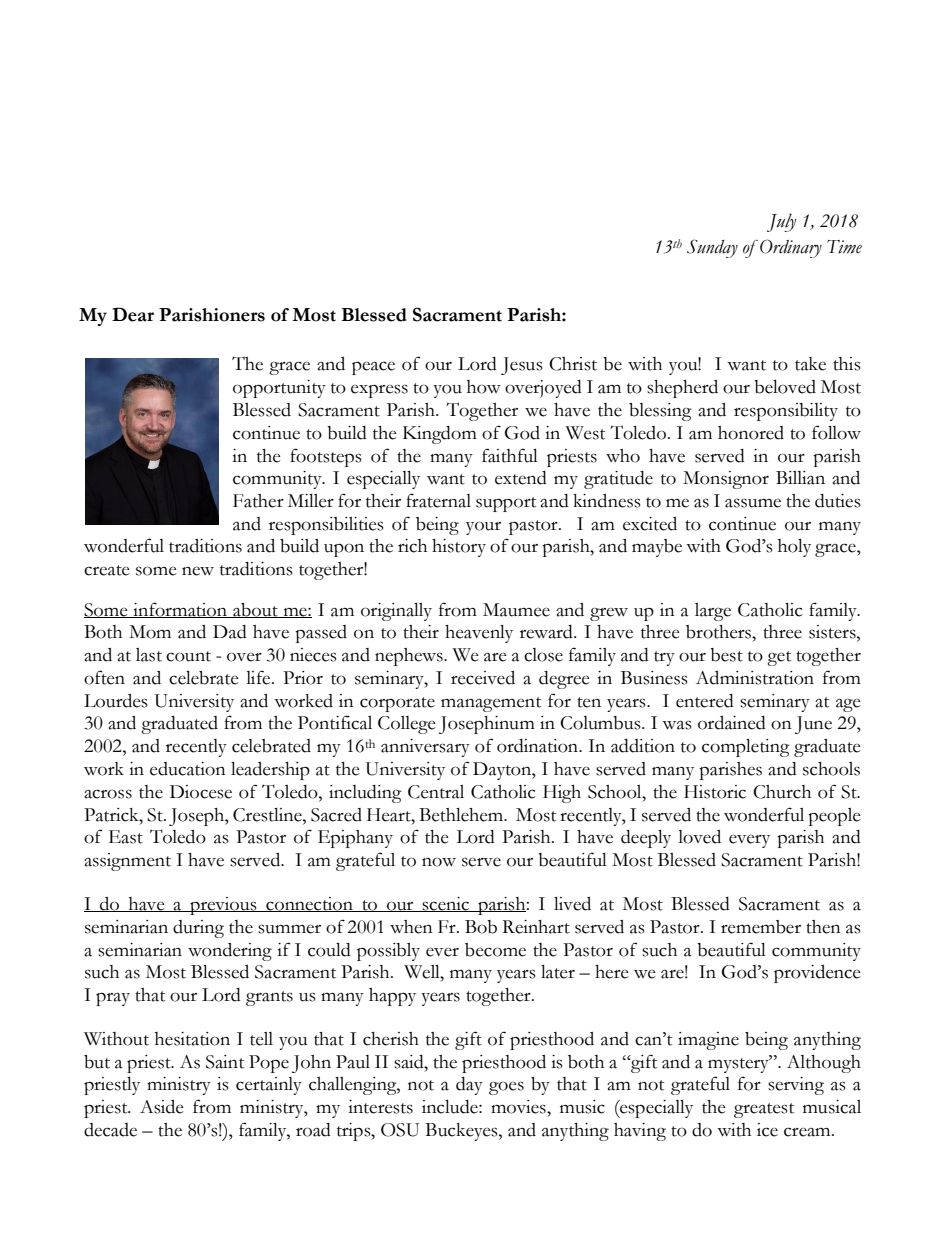  What do you see at coordinates (764, 1110) in the image?
I see `greatest` at bounding box center [764, 1110].
